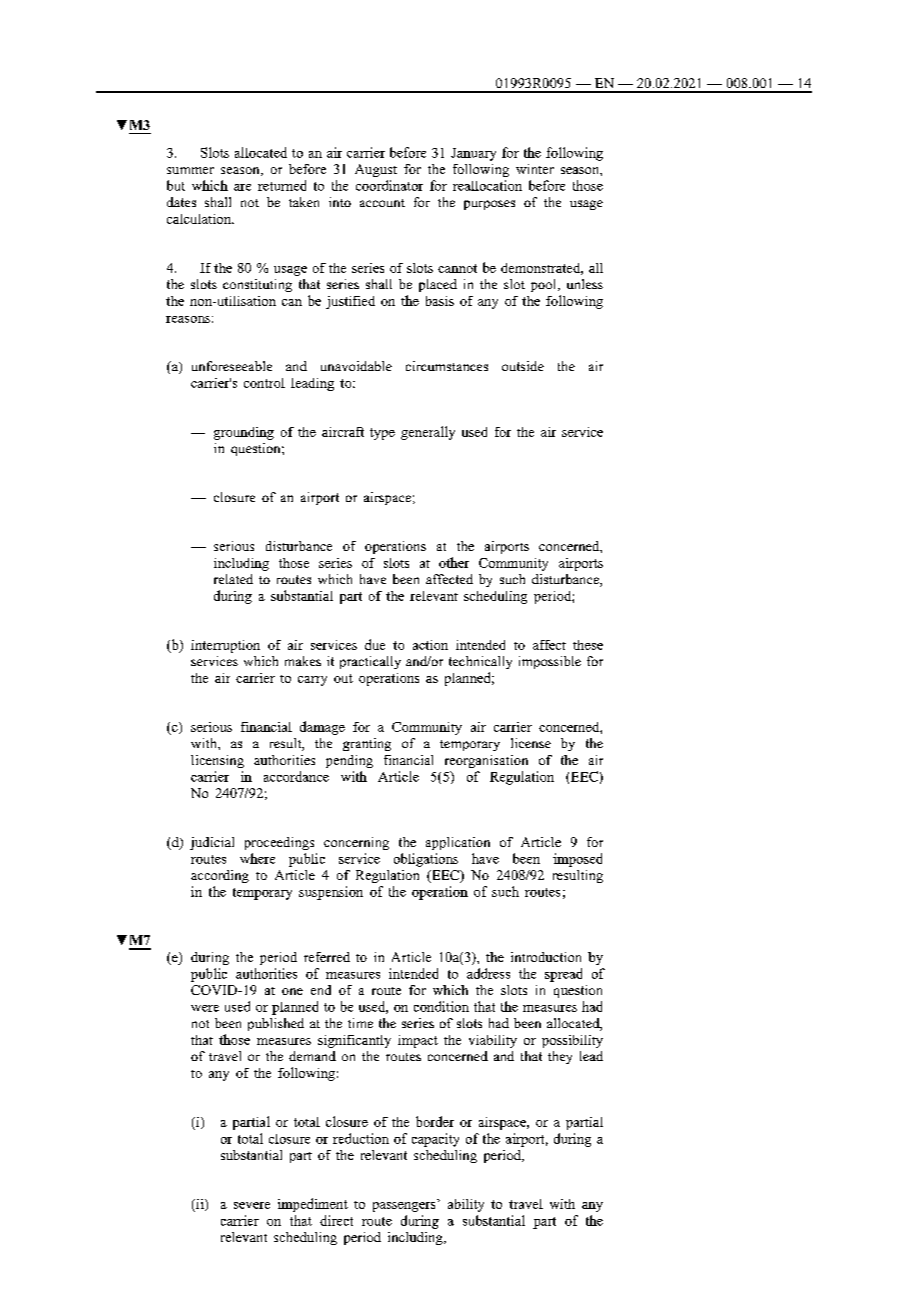 The image size is (924, 1308). Describe the element at coordinates (370, 662) in the screenshot. I see `practically` at that location.
